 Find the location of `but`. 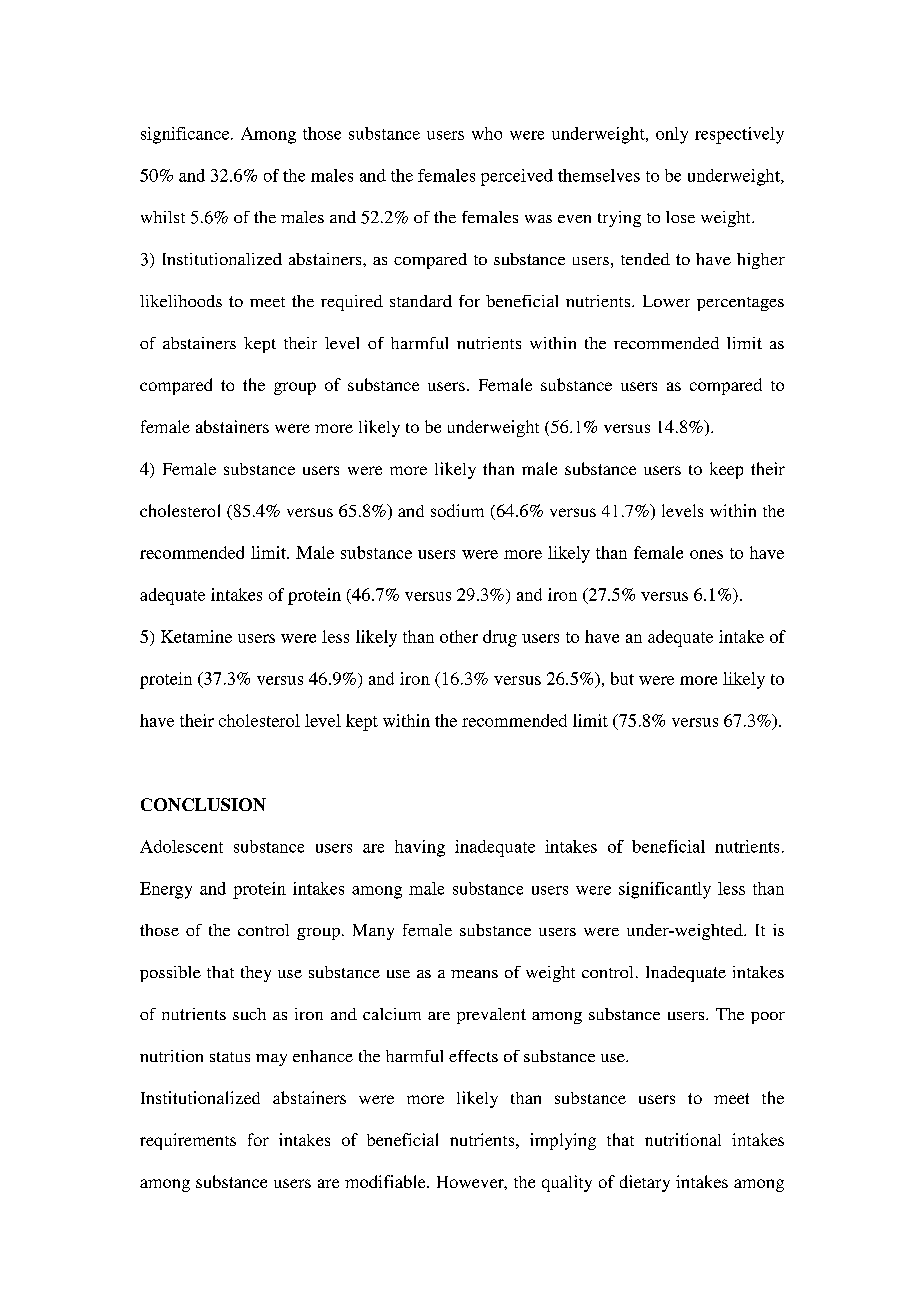

but is located at coordinates (622, 678).
